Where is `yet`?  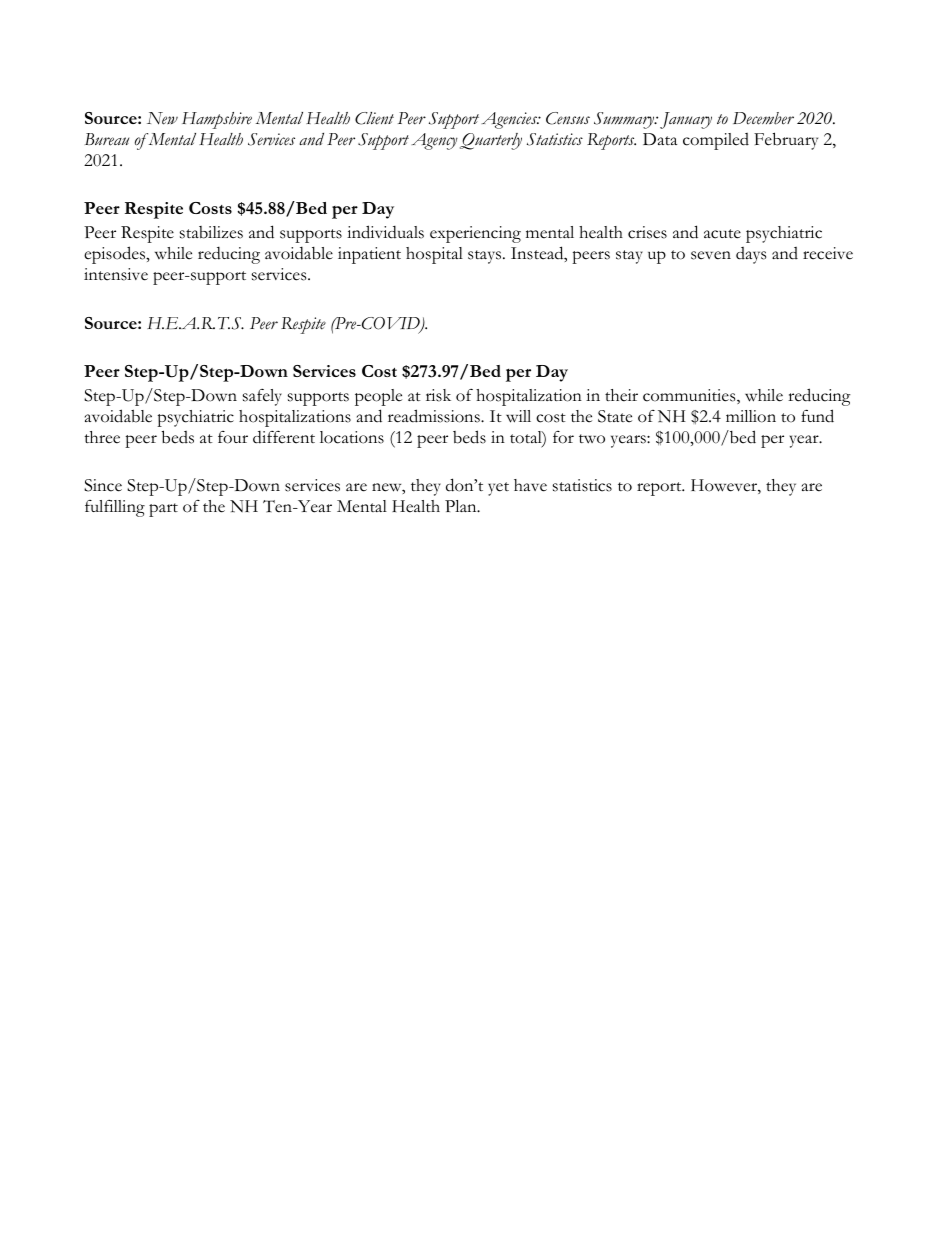
yet is located at coordinates (498, 489).
